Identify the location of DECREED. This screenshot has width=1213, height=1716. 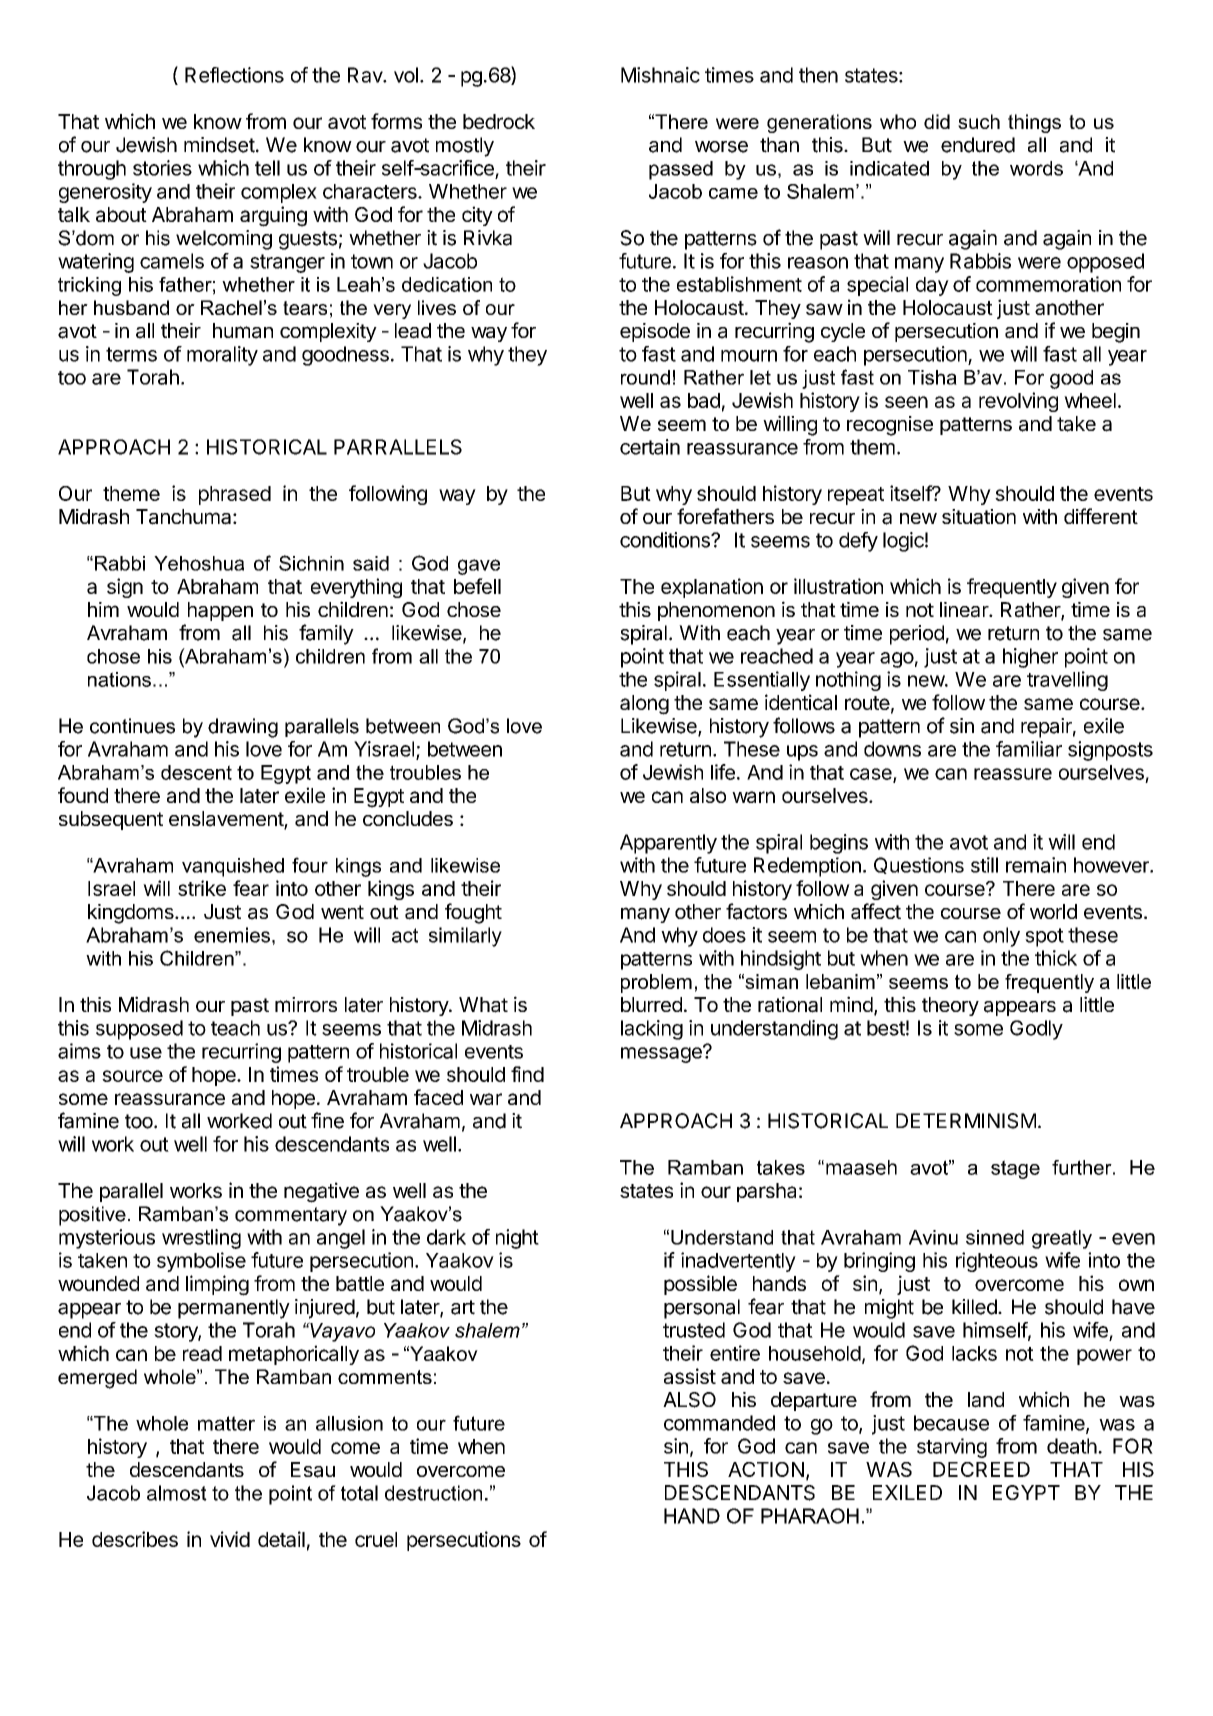
(981, 1469).
